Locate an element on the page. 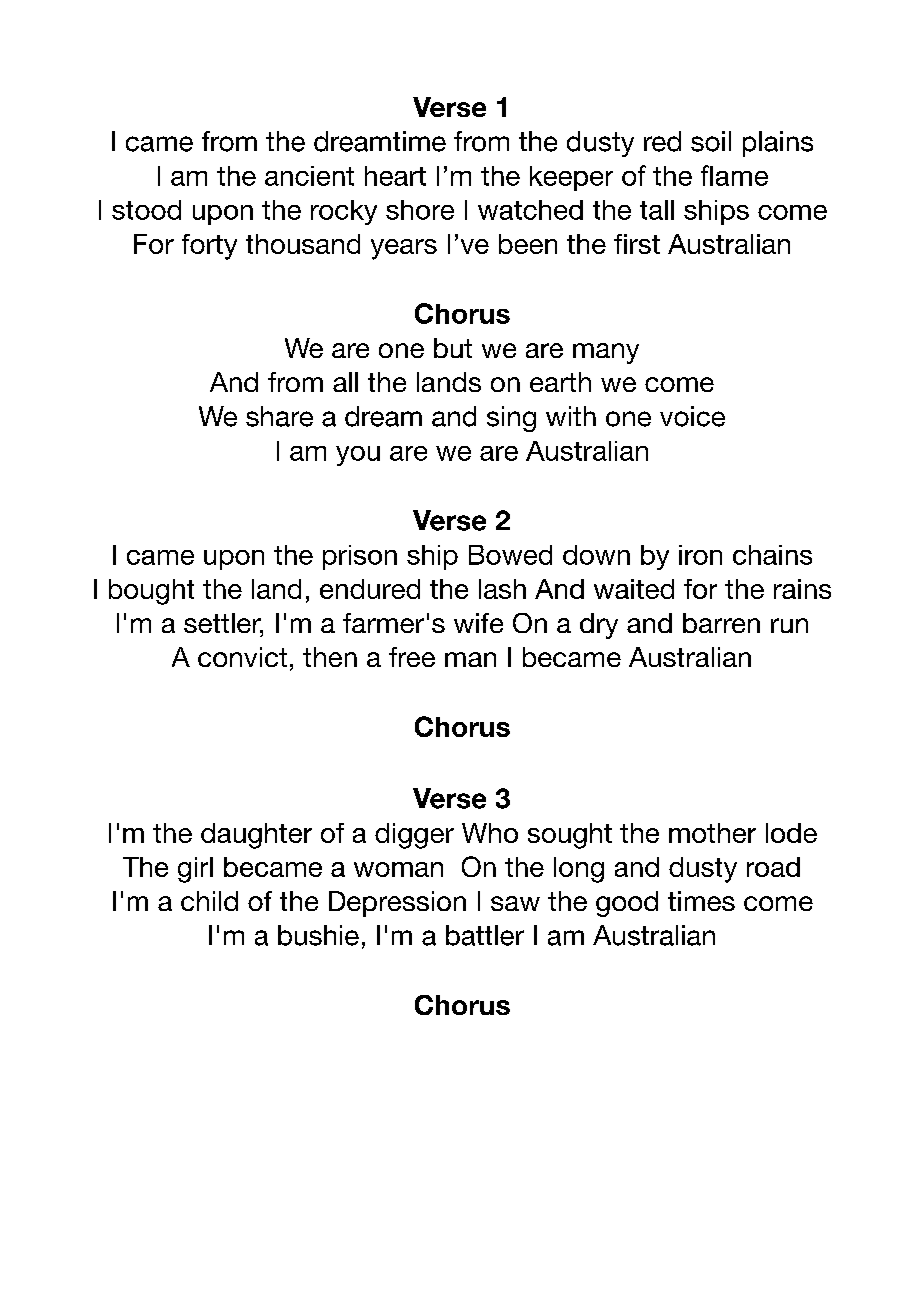  battler is located at coordinates (485, 935).
